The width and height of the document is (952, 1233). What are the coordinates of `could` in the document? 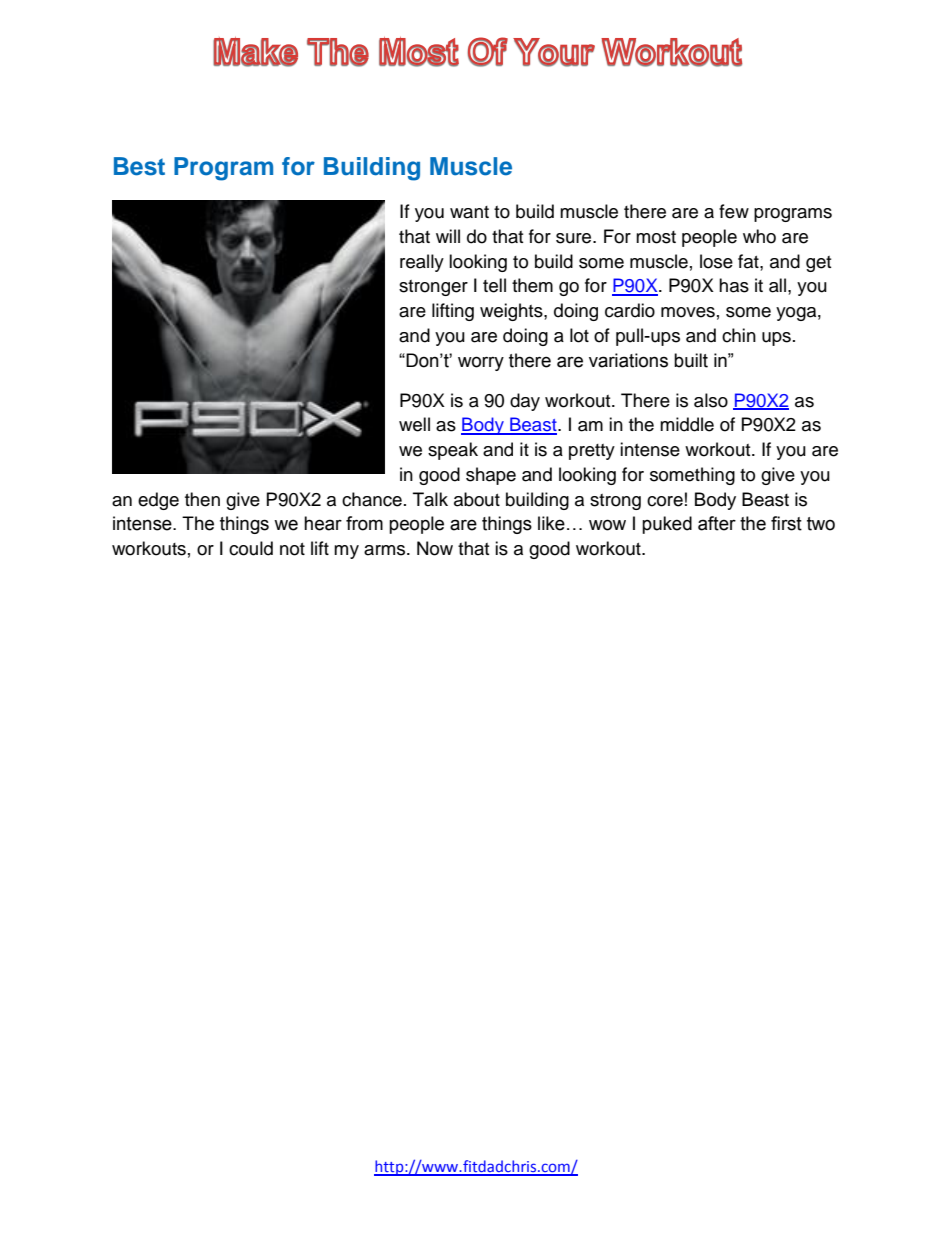 It's located at (251, 548).
